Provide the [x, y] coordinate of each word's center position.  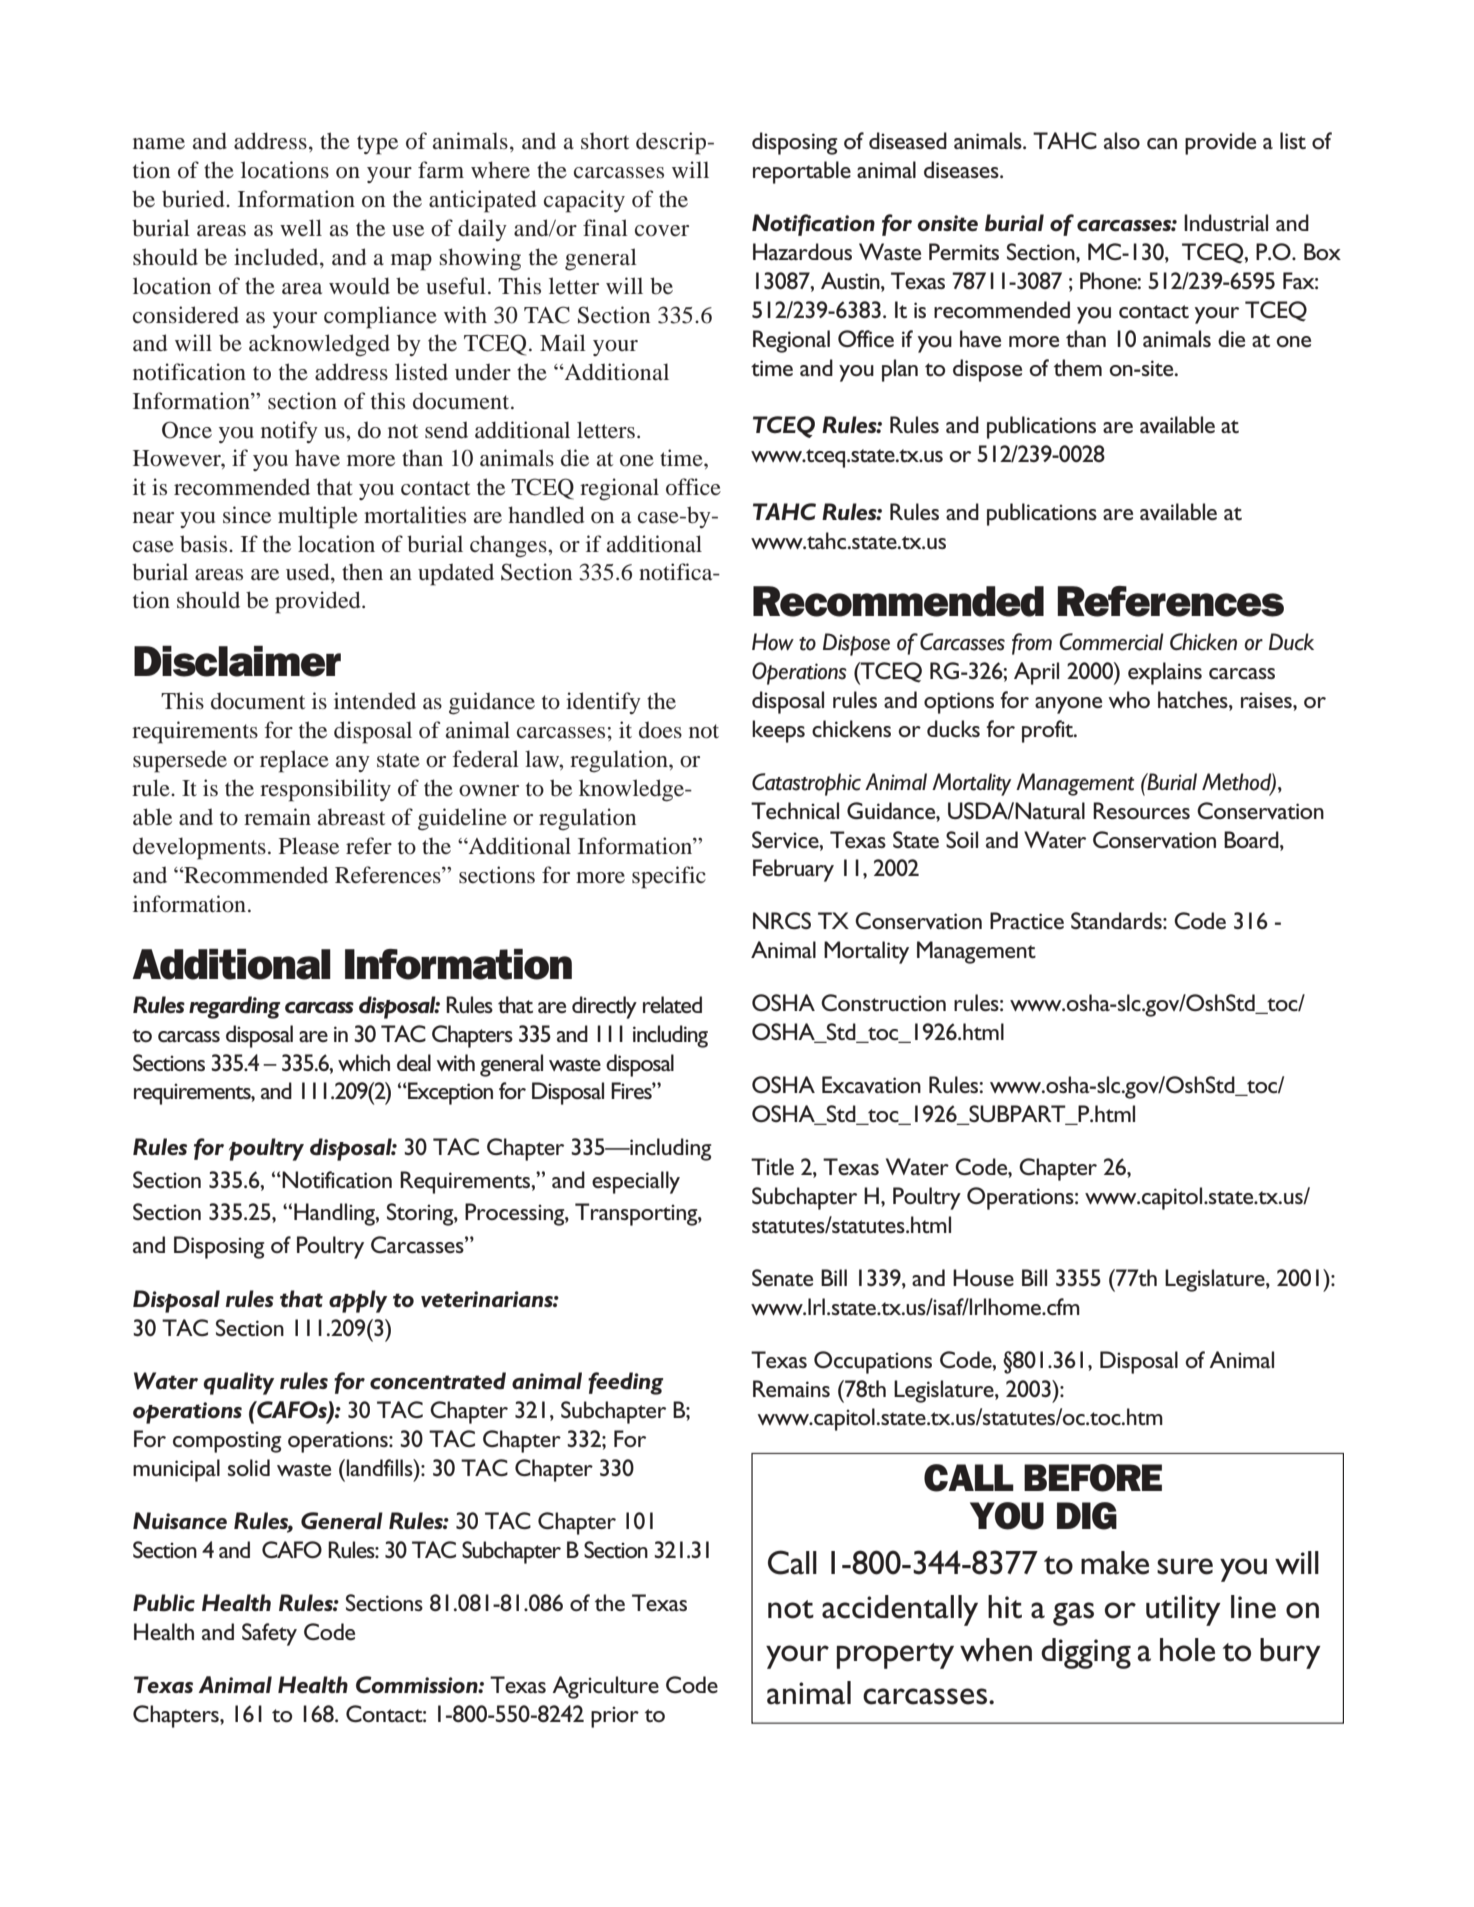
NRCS [782, 921]
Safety [269, 1634]
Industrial [1226, 222]
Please [309, 846]
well [301, 228]
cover [662, 231]
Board [1252, 840]
